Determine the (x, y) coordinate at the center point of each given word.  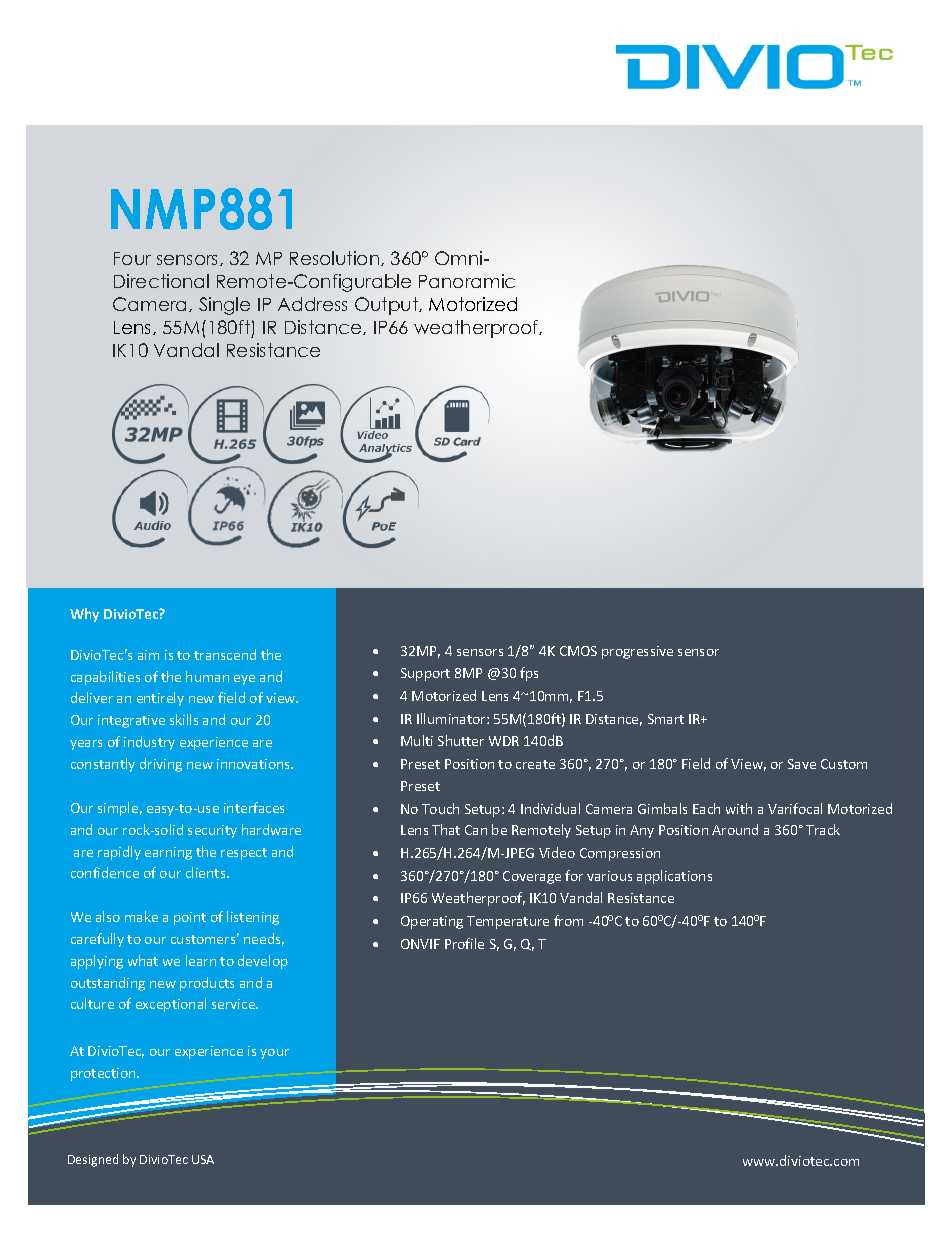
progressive (637, 652)
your (274, 1054)
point (190, 918)
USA (203, 1159)
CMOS (578, 651)
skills (184, 719)
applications (674, 877)
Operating (432, 922)
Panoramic (467, 281)
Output (388, 306)
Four (132, 258)
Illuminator (452, 718)
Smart (666, 719)
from (568, 920)
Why (84, 615)
